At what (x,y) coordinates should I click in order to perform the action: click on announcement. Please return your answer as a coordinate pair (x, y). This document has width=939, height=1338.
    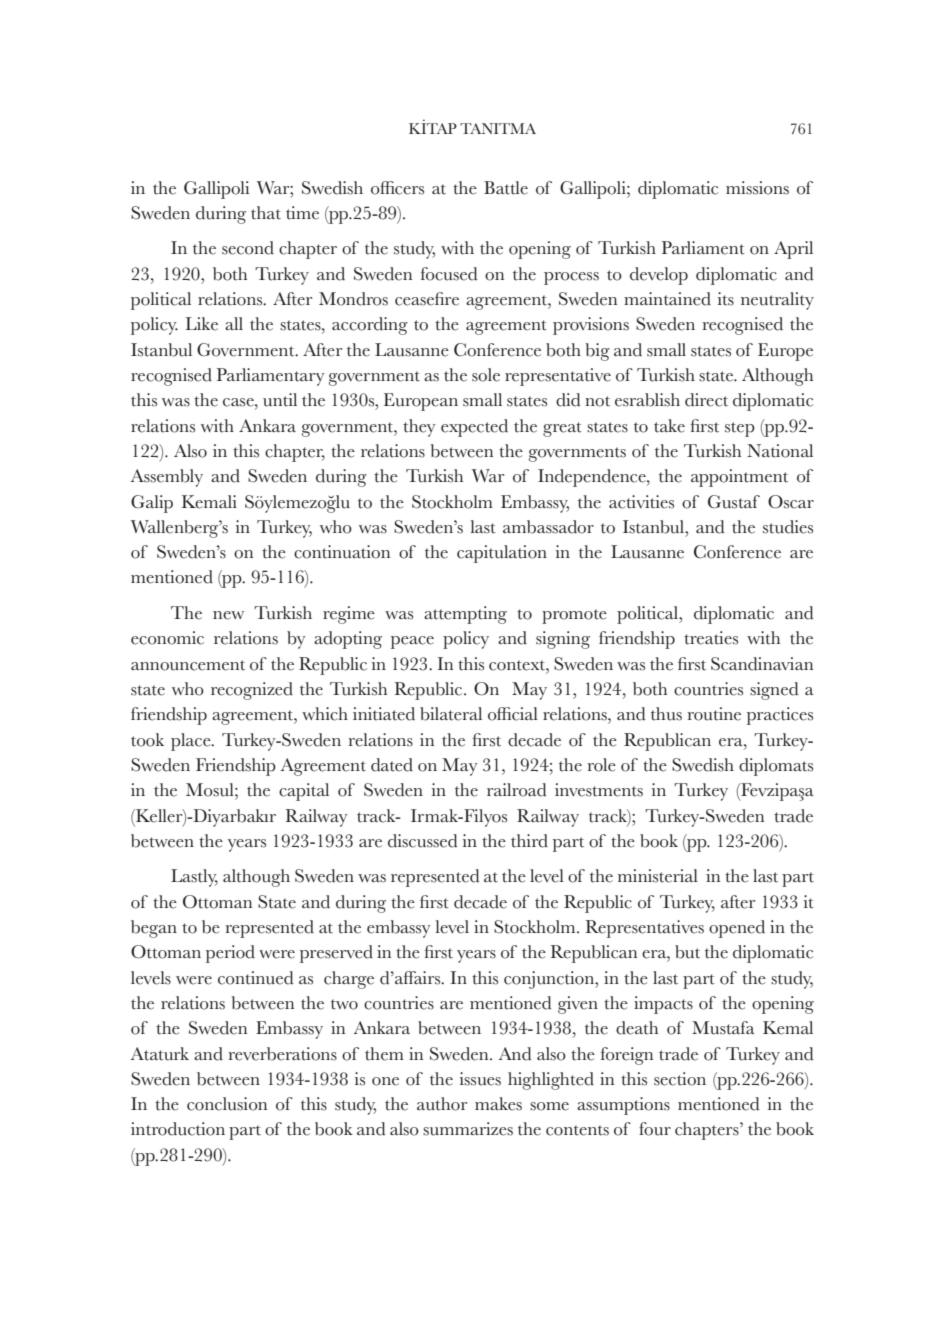
    Looking at the image, I should click on (188, 665).
